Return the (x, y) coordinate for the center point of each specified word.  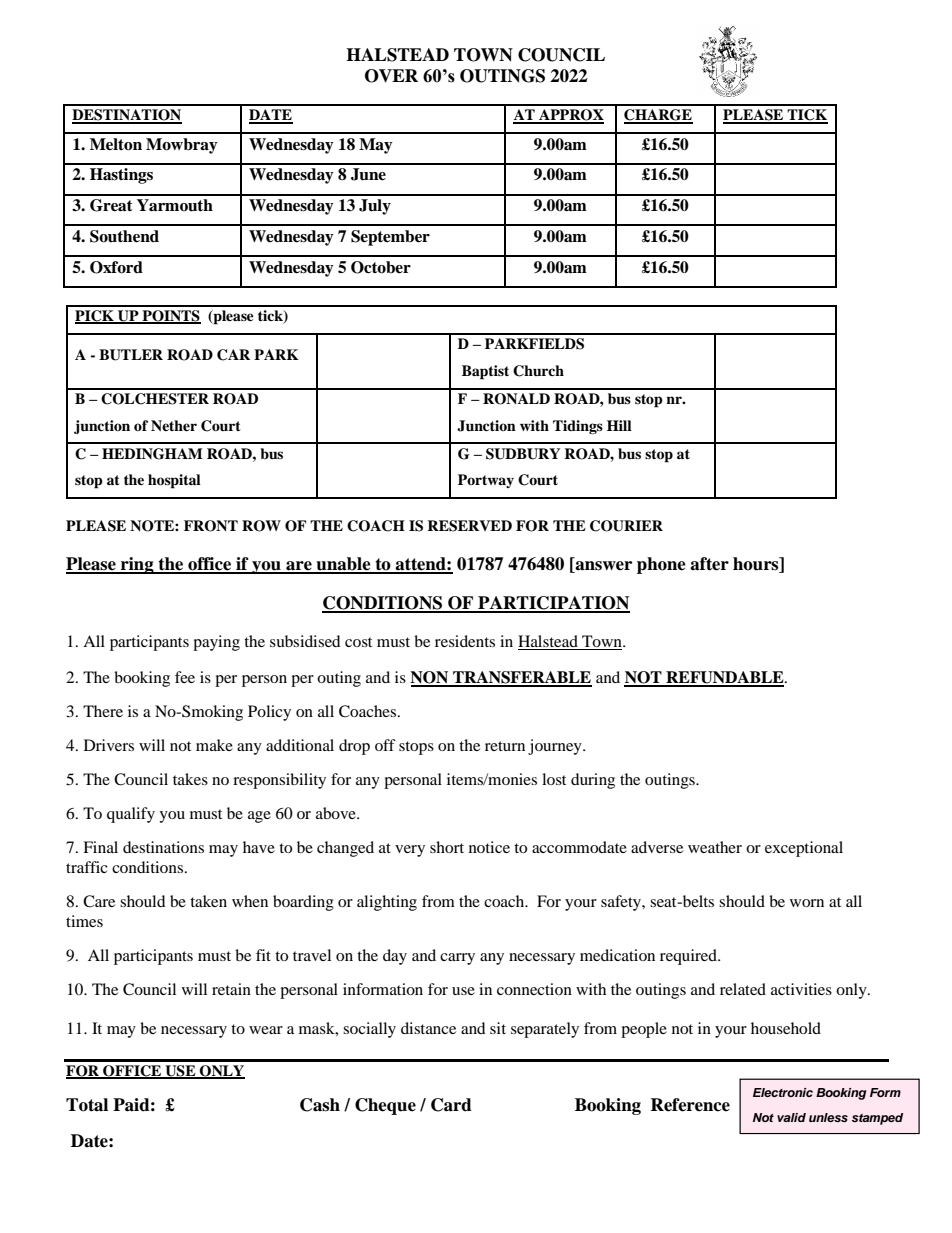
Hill (619, 425)
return (505, 746)
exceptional (804, 849)
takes (190, 779)
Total (87, 1105)
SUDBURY (523, 454)
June (368, 174)
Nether (174, 425)
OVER (391, 76)
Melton (116, 144)
